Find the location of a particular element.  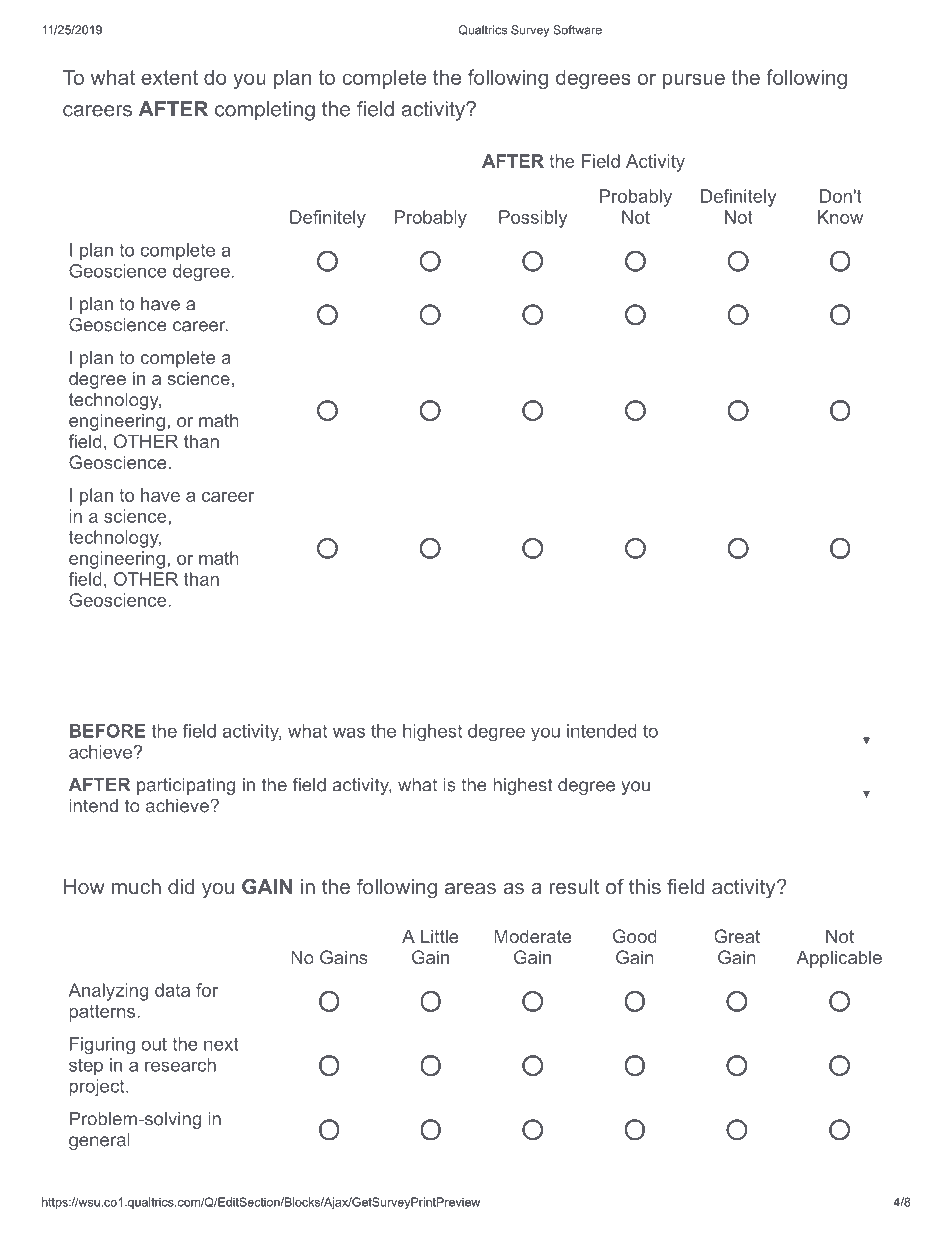

extent is located at coordinates (169, 77).
